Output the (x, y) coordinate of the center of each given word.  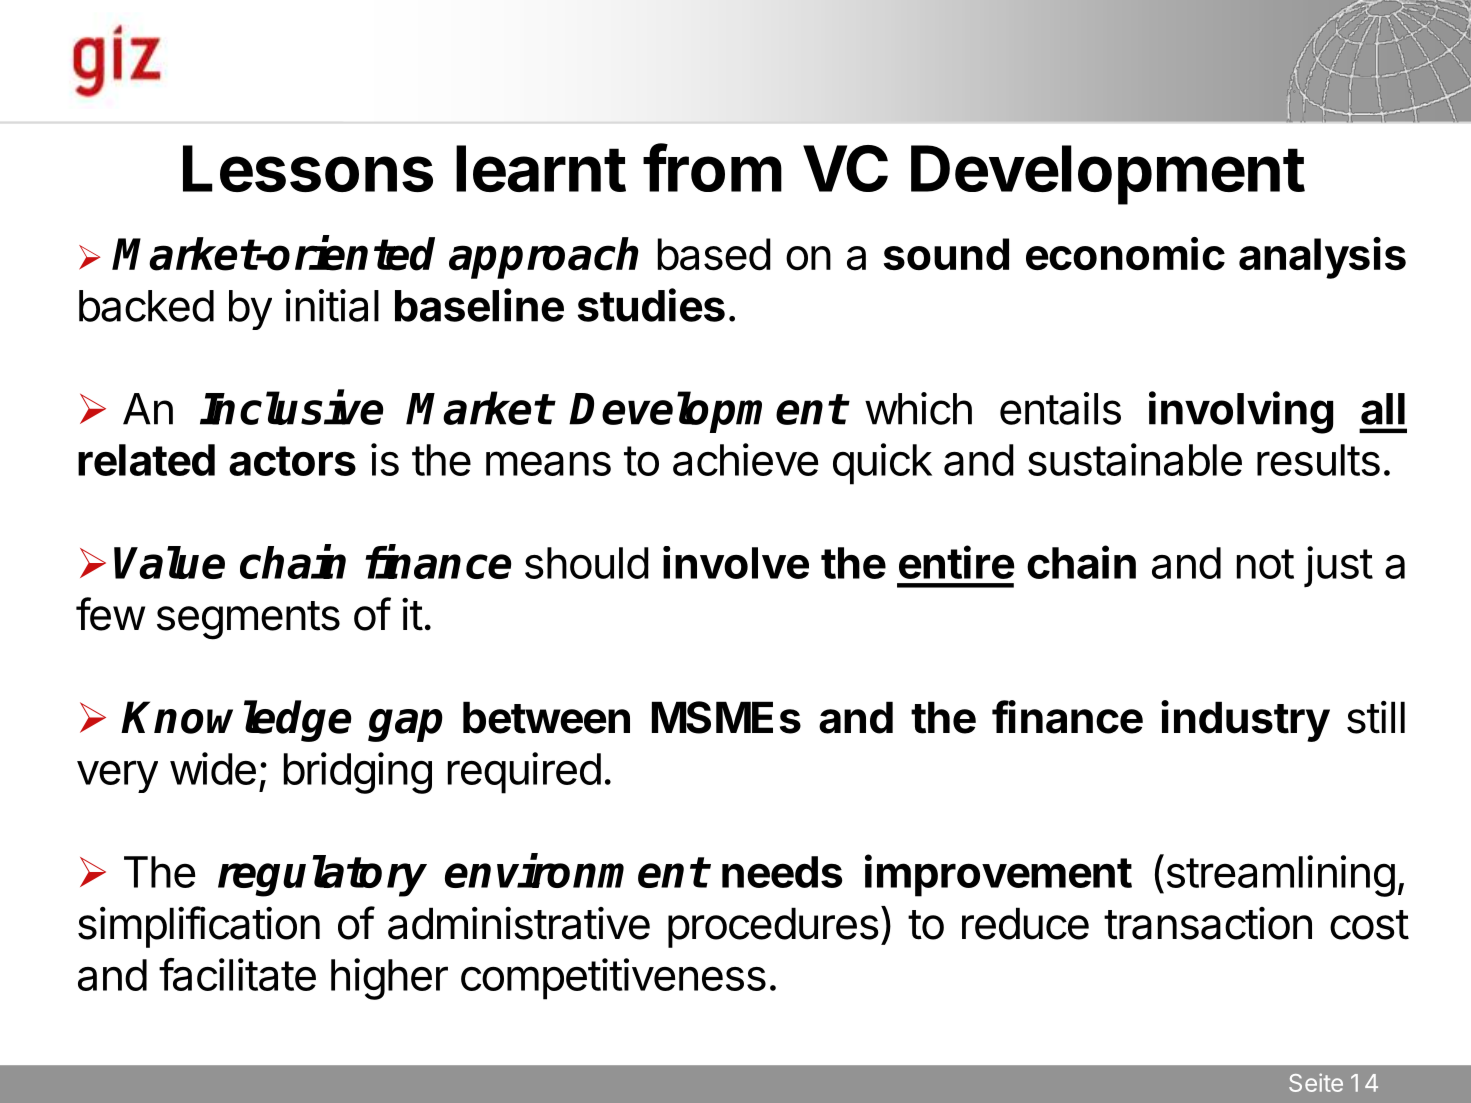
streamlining (1279, 875)
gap (405, 725)
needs (782, 872)
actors (292, 461)
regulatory (322, 876)
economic (1125, 253)
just (1338, 567)
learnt (541, 168)
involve (736, 562)
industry (1245, 721)
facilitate (237, 974)
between (546, 717)
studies (651, 305)
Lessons (308, 168)
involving (1241, 412)
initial (332, 305)
